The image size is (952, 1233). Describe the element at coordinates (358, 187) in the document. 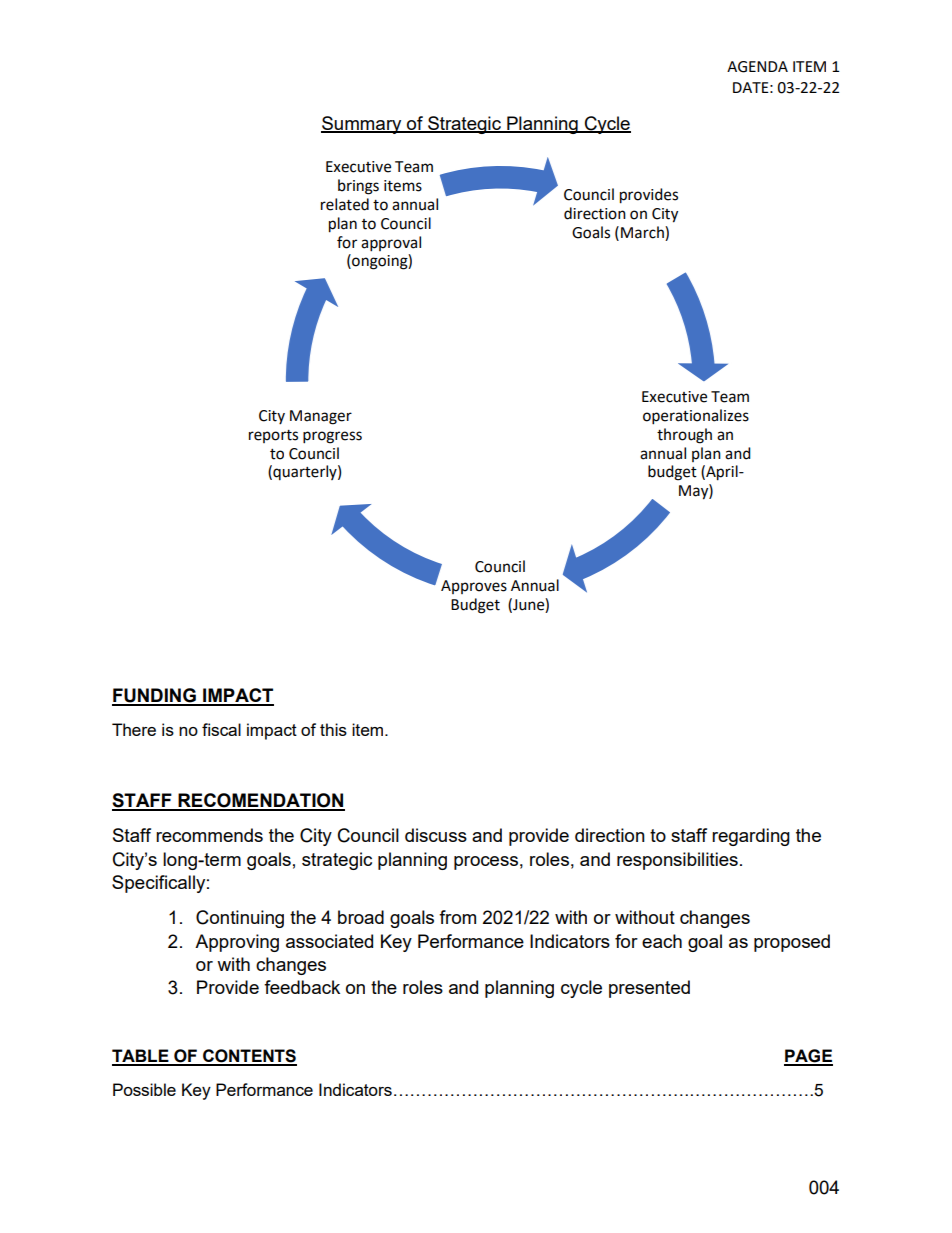

I see `brings` at that location.
